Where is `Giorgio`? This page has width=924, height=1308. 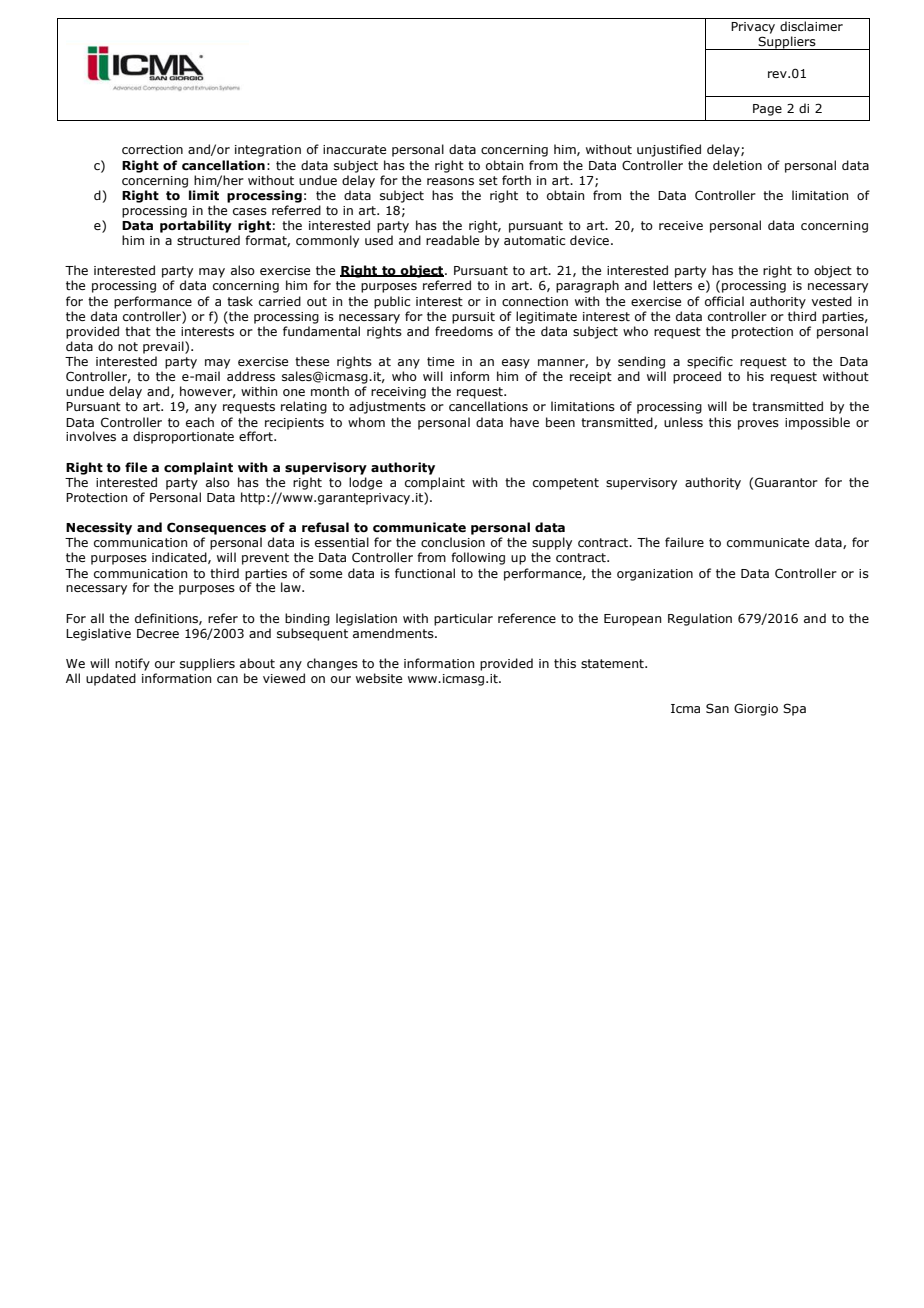
Giorgio is located at coordinates (756, 709).
